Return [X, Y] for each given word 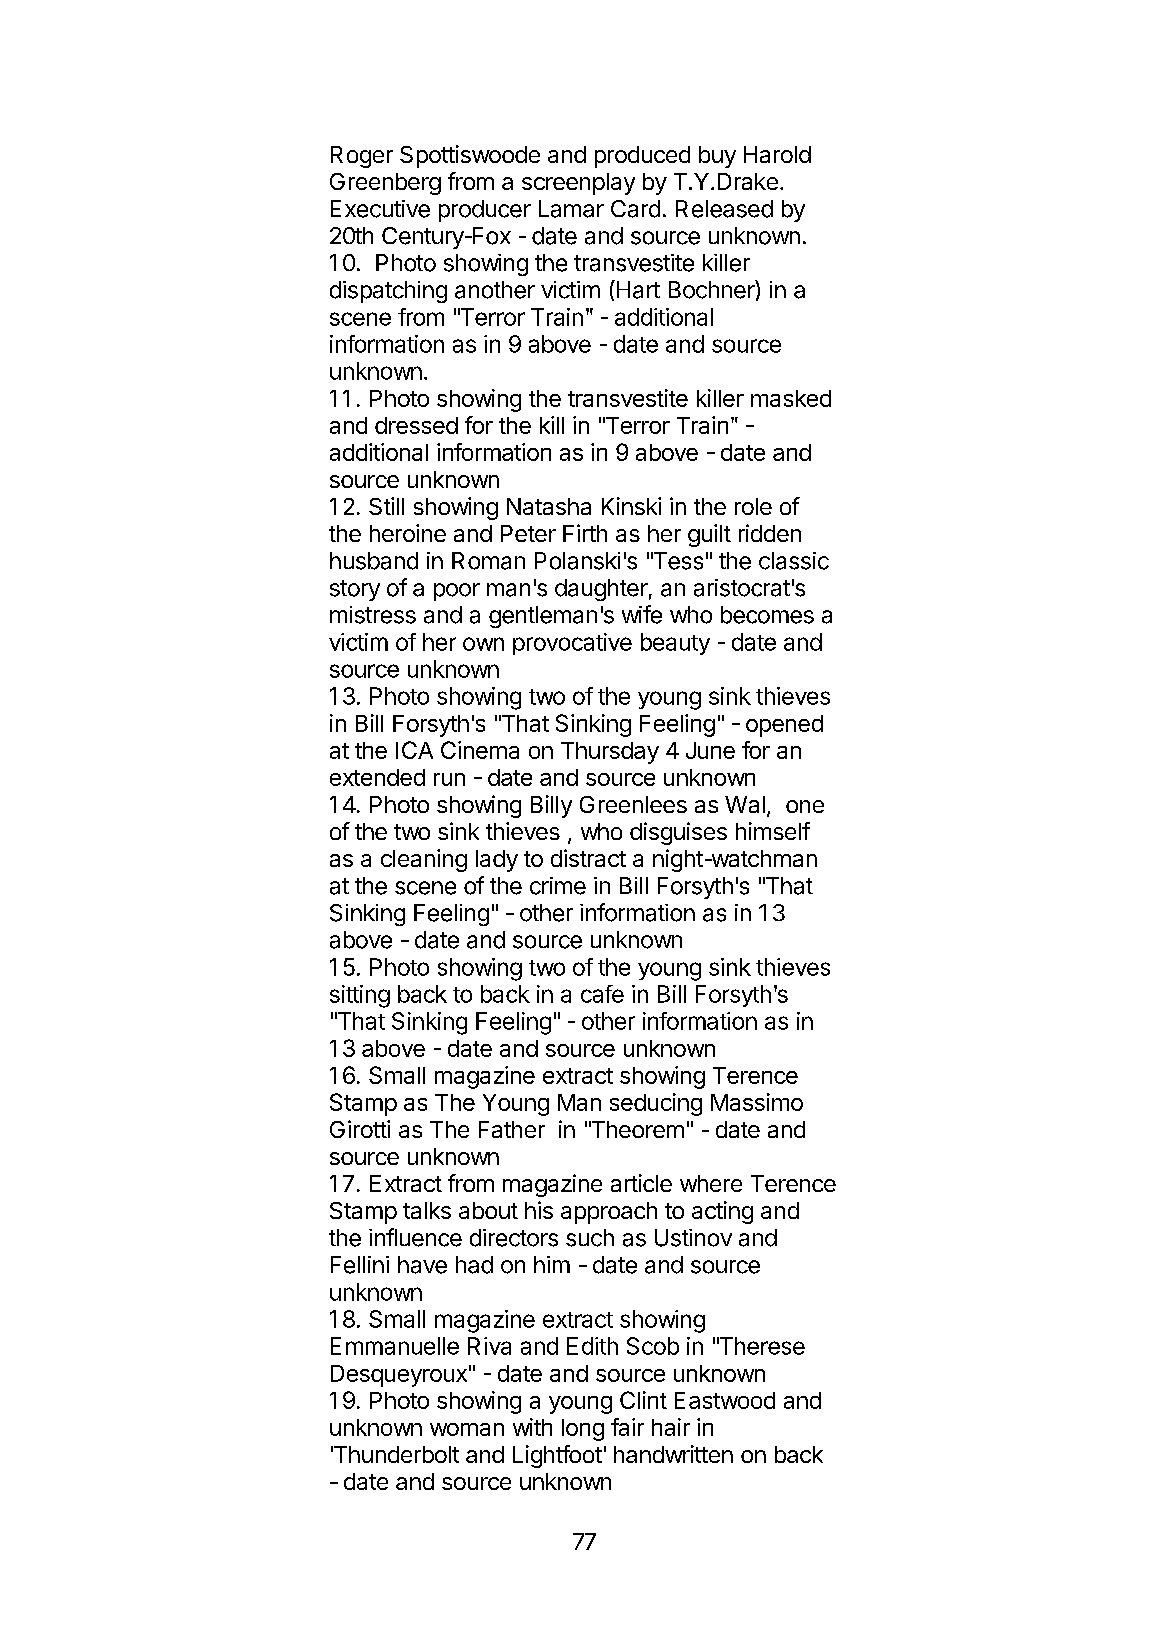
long [583, 1430]
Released [724, 209]
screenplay [578, 184]
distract [588, 858]
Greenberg [385, 184]
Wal [745, 804]
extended [377, 777]
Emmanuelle [395, 1346]
